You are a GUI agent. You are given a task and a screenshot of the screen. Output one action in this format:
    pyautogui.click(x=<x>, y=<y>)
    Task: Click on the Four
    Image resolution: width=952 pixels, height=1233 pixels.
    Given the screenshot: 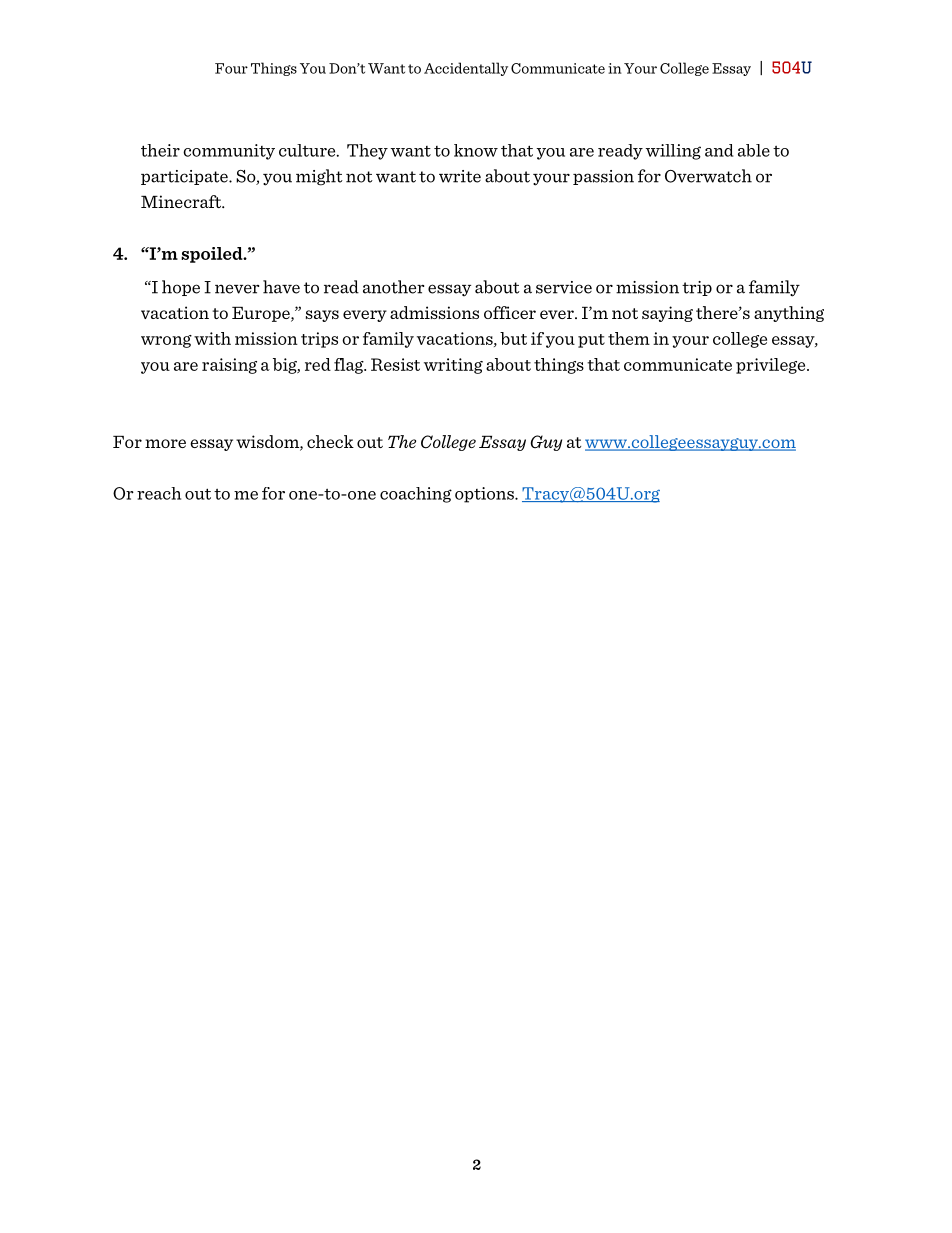 What is the action you would take?
    pyautogui.click(x=231, y=68)
